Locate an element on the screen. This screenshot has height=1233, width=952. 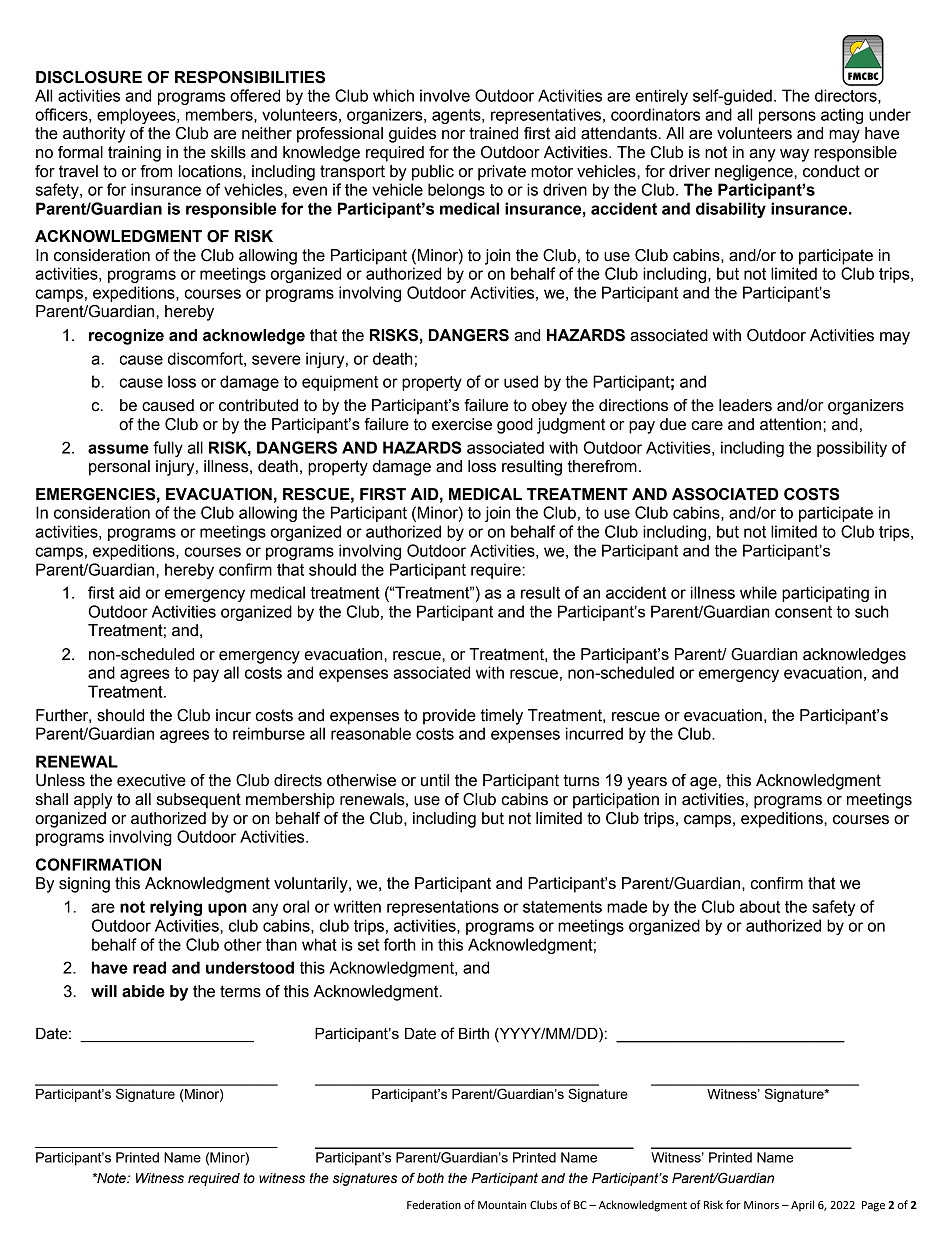
agents is located at coordinates (457, 116).
